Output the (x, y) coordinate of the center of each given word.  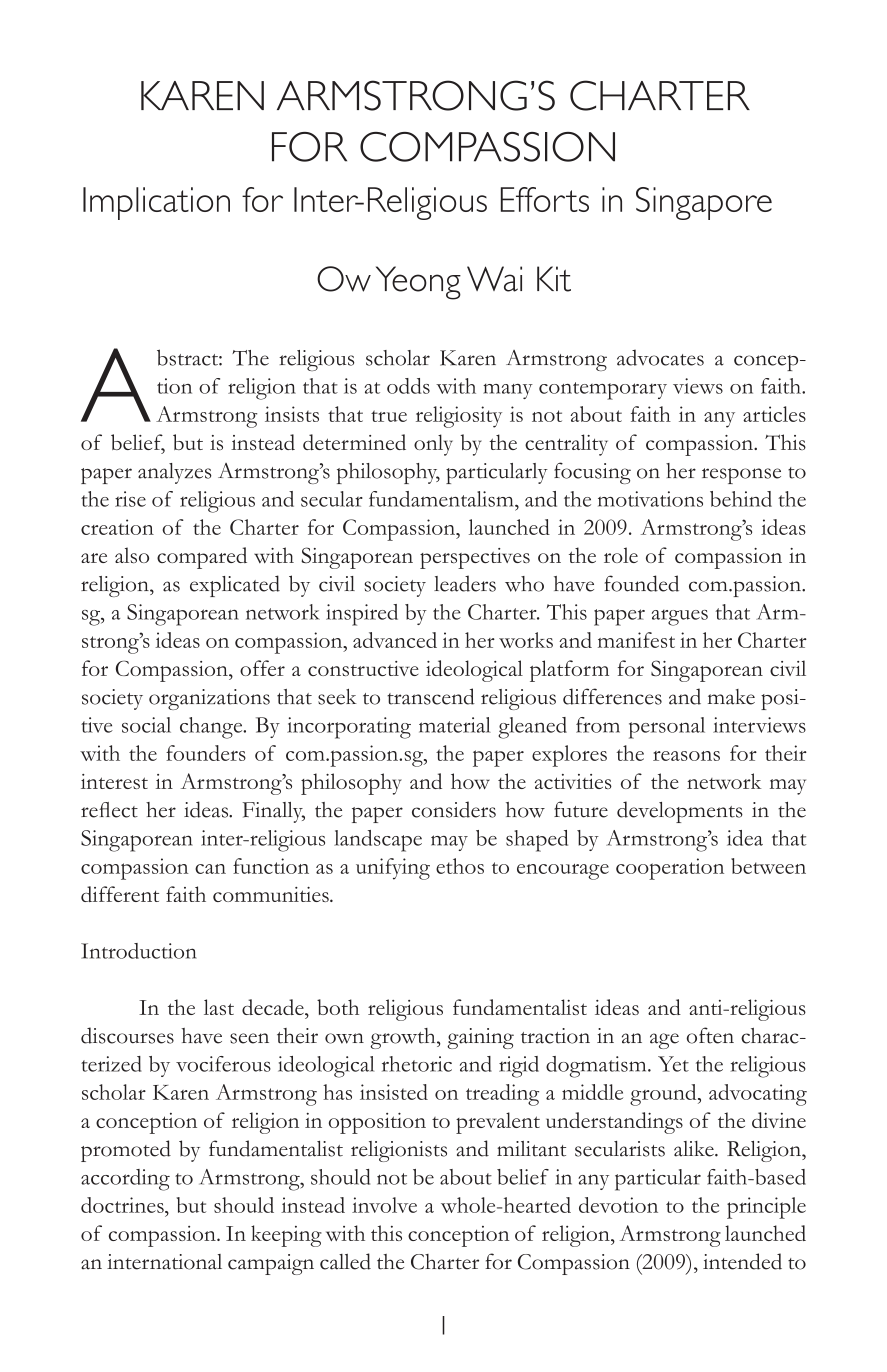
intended (742, 1261)
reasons (686, 756)
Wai (494, 279)
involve (384, 1205)
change (212, 728)
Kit (554, 279)
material (455, 725)
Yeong (418, 283)
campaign (271, 1264)
